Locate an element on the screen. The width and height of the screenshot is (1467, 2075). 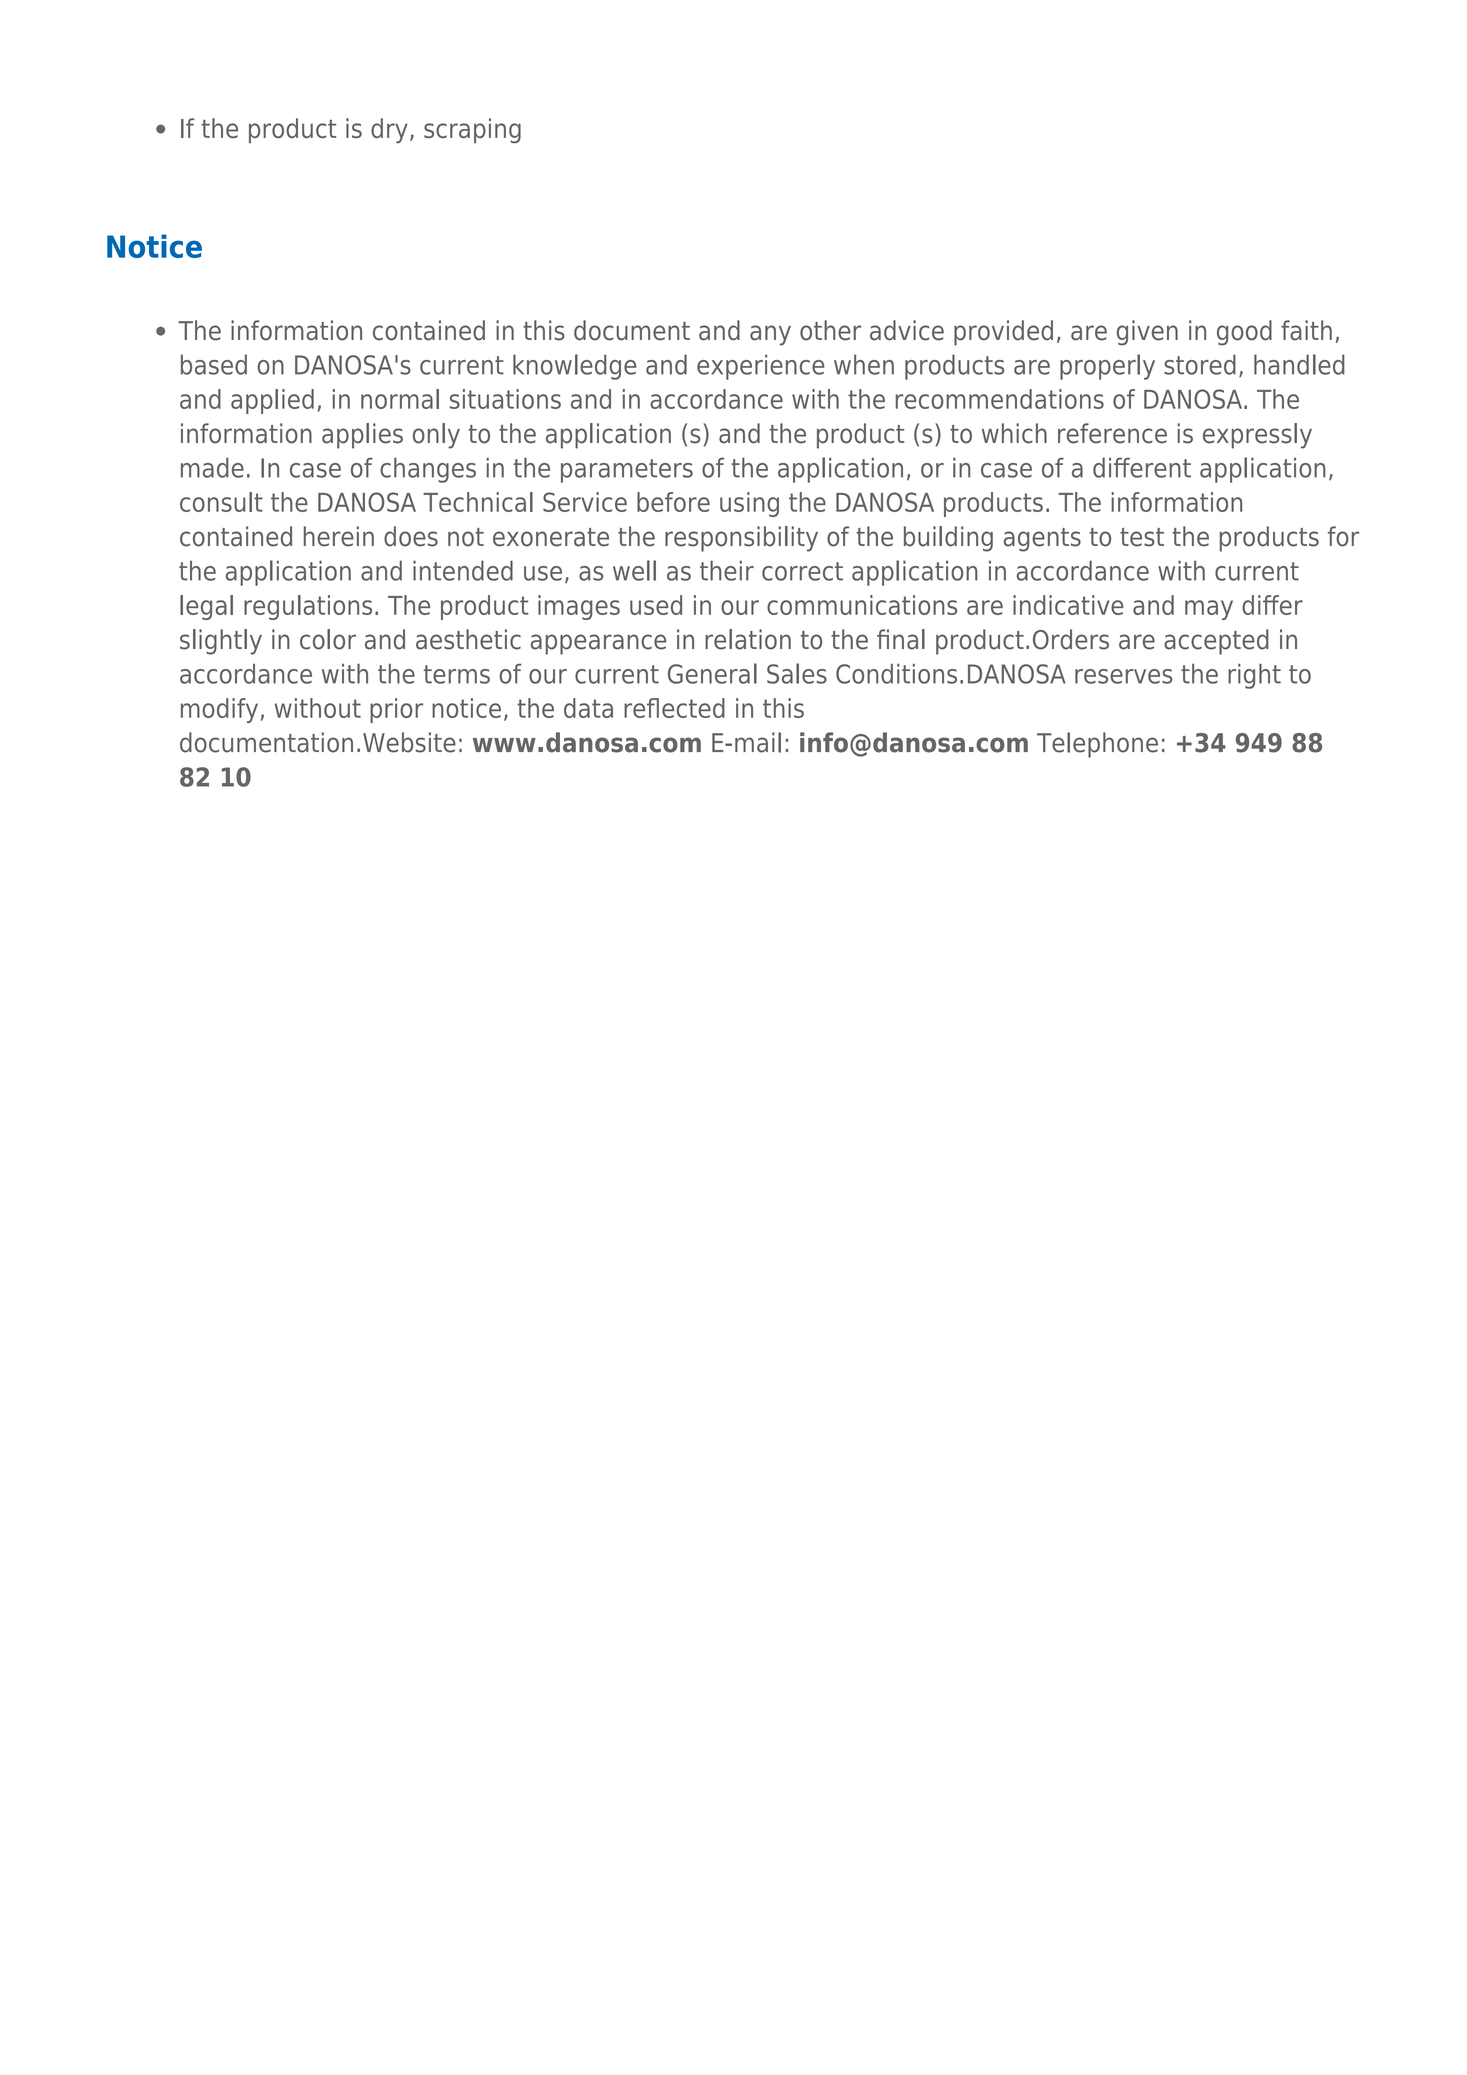
relation is located at coordinates (748, 639).
